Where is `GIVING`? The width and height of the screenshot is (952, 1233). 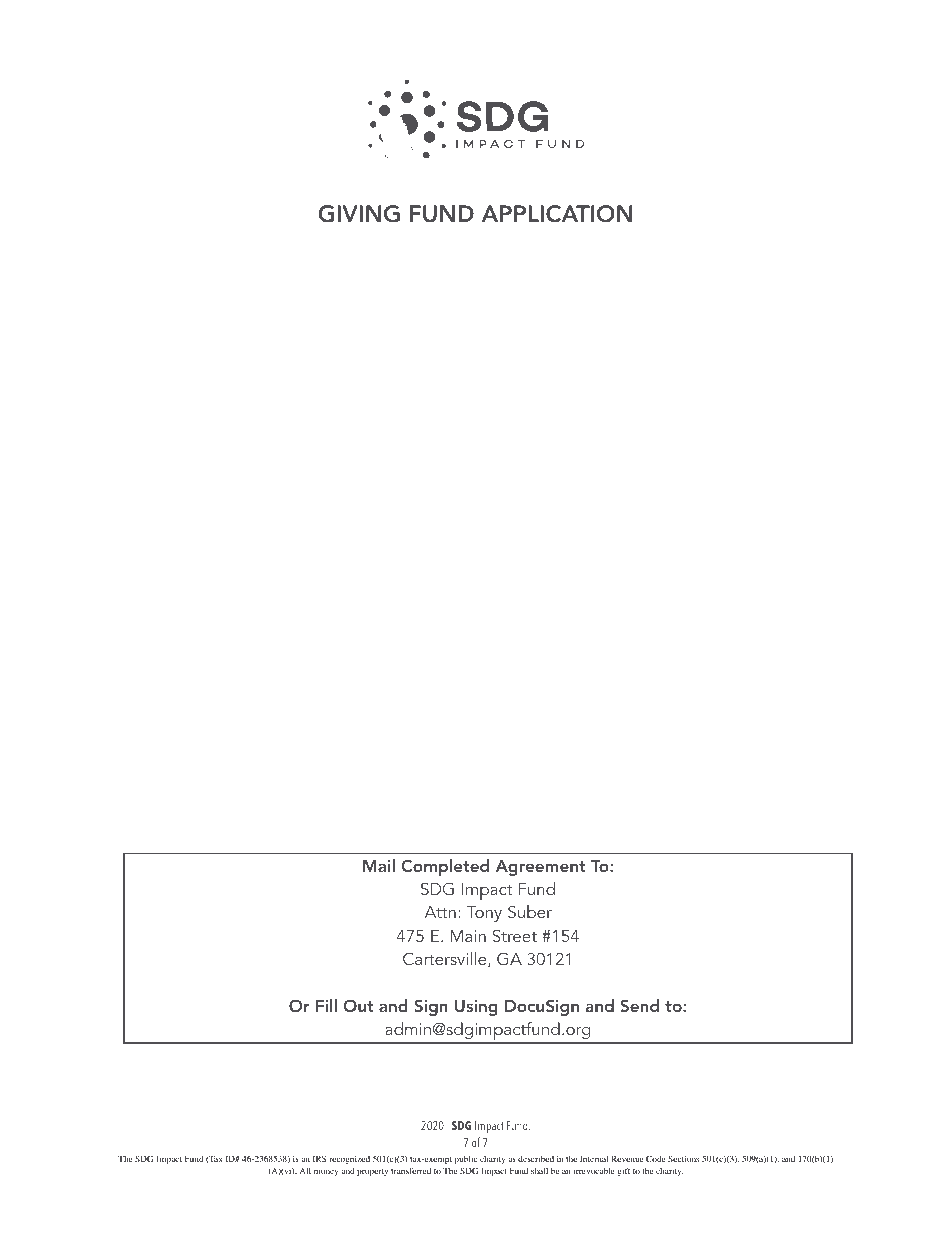
GIVING is located at coordinates (359, 214).
